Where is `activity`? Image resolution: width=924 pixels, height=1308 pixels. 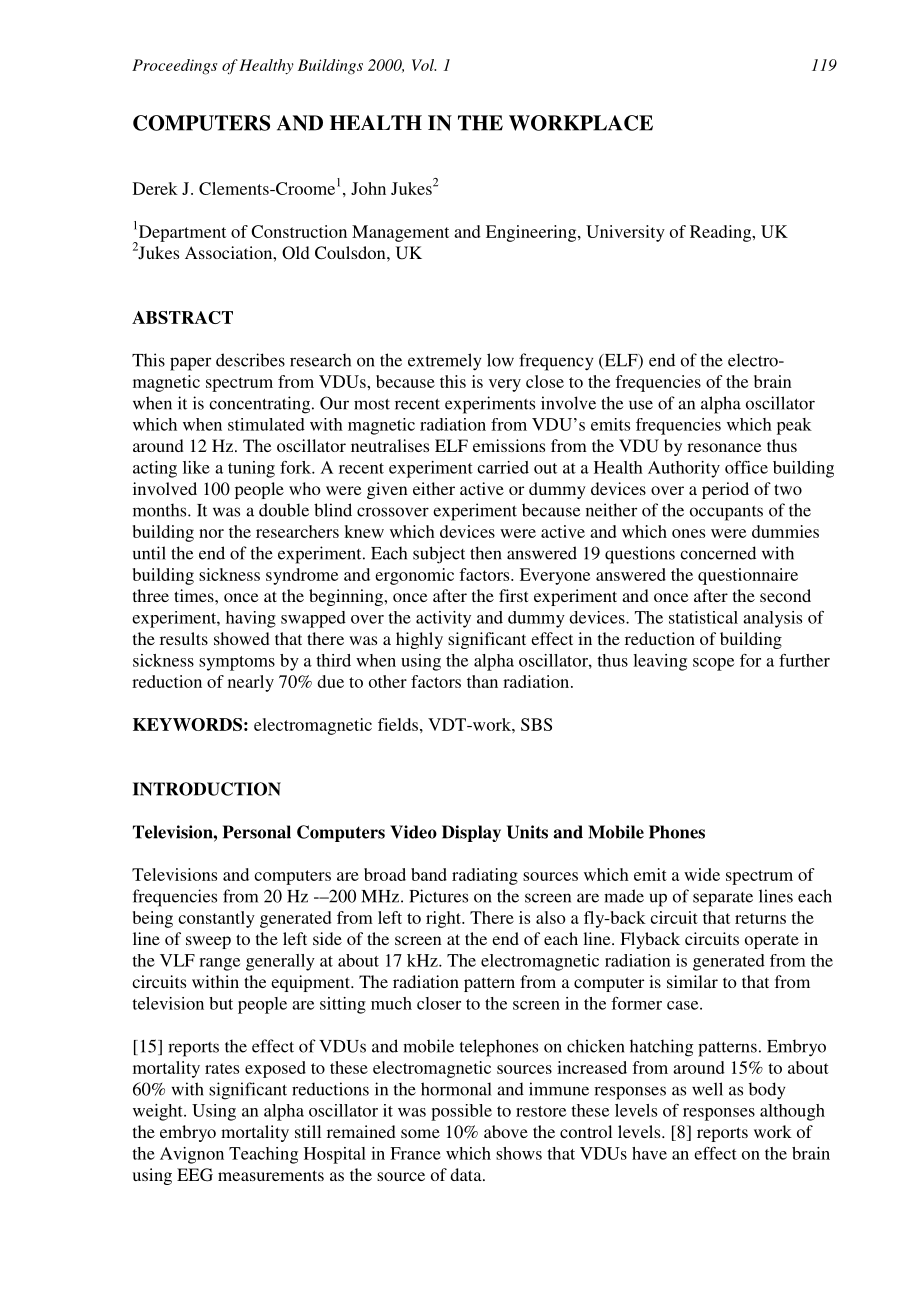
activity is located at coordinates (443, 619).
